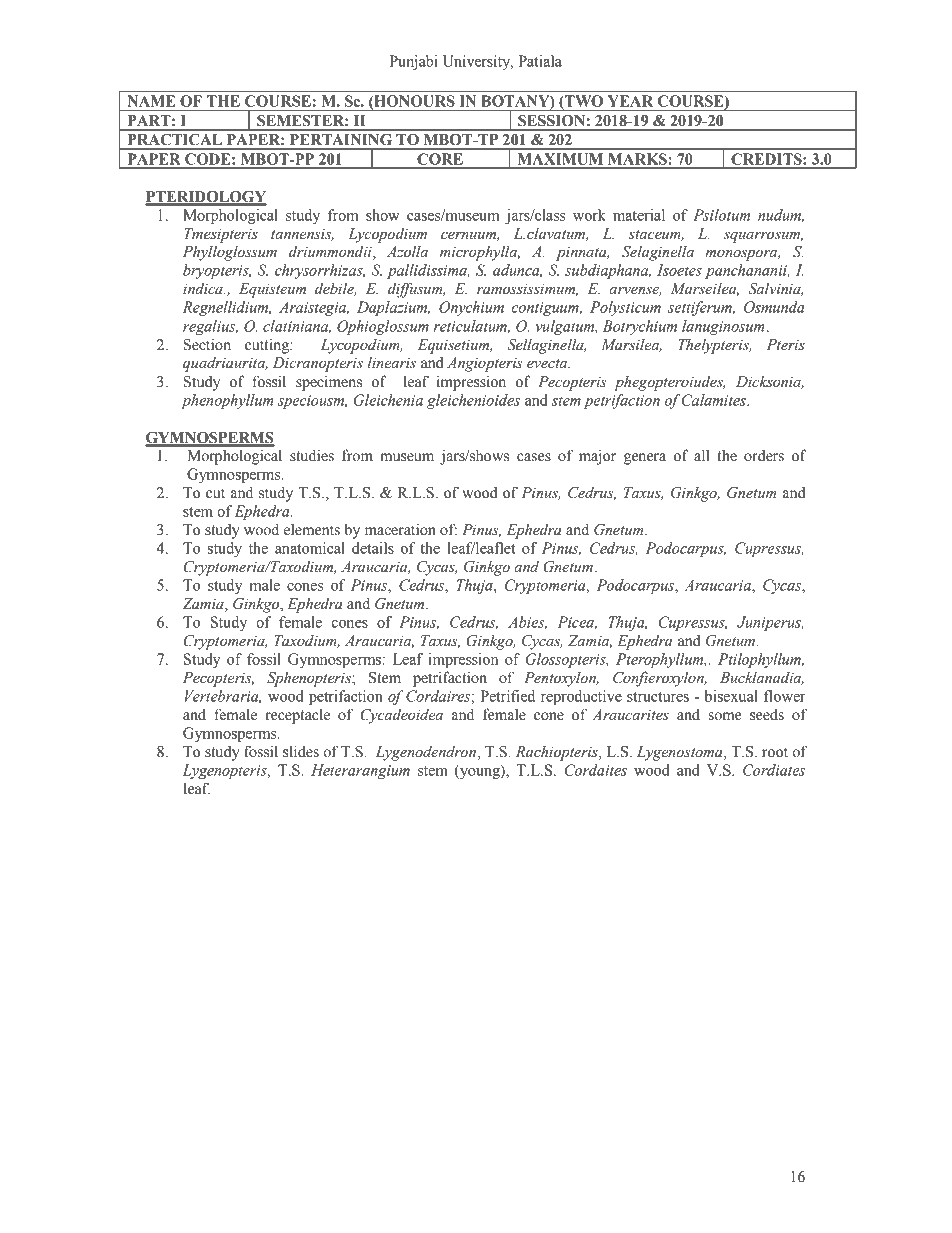  Describe the element at coordinates (589, 215) in the screenshot. I see `work` at that location.
